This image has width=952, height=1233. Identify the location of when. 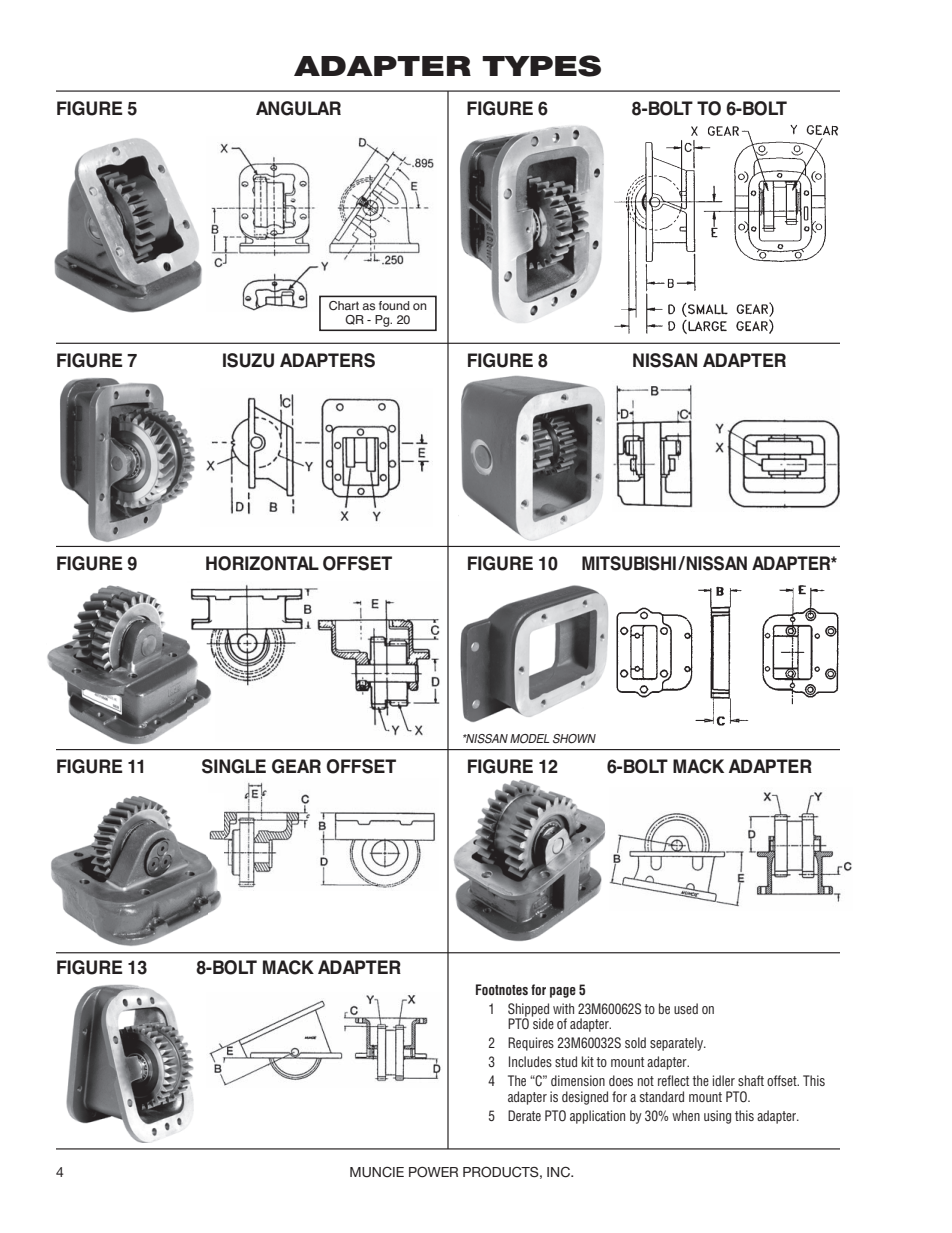
(686, 1115).
